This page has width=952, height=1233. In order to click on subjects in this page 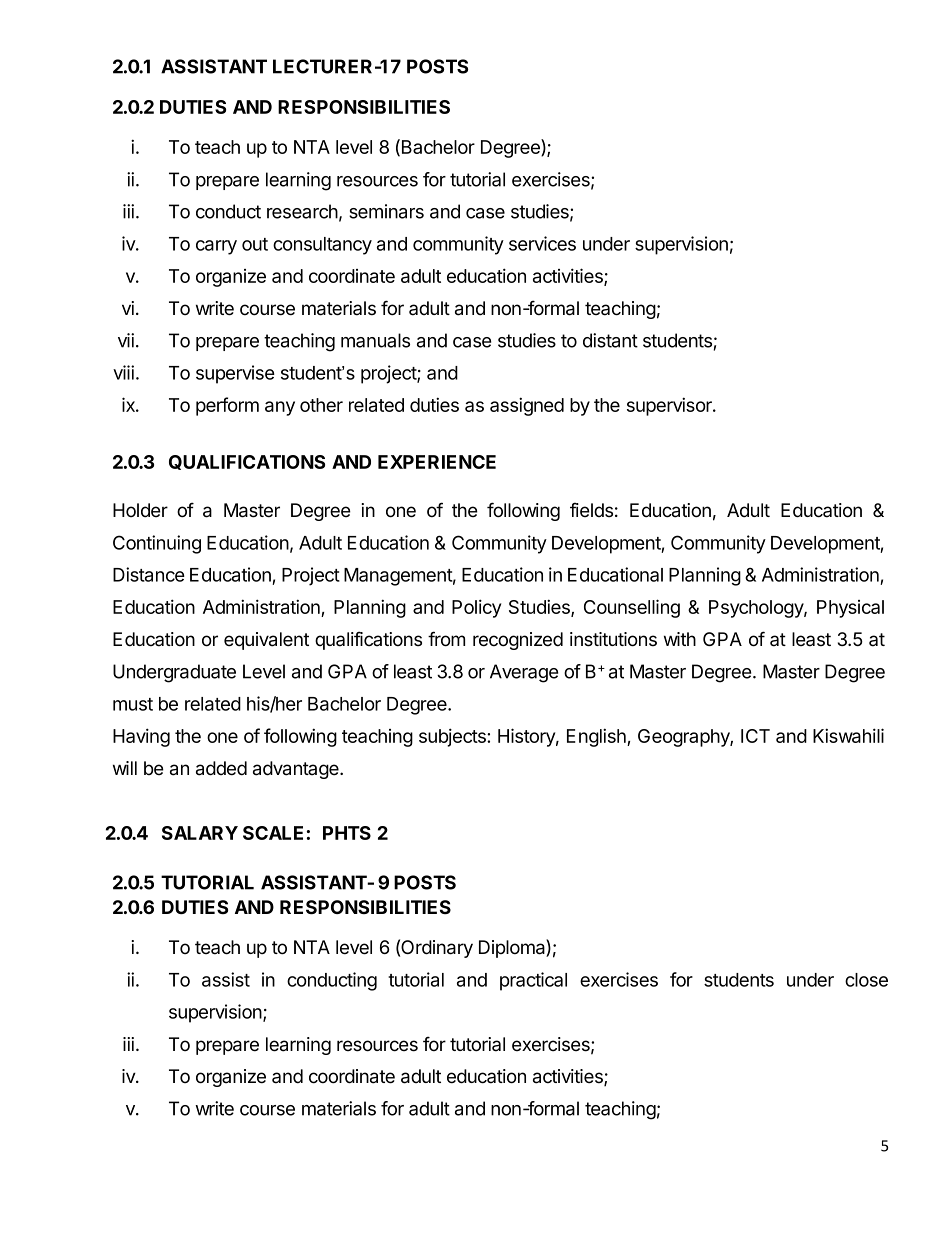, I will do `click(453, 737)`.
